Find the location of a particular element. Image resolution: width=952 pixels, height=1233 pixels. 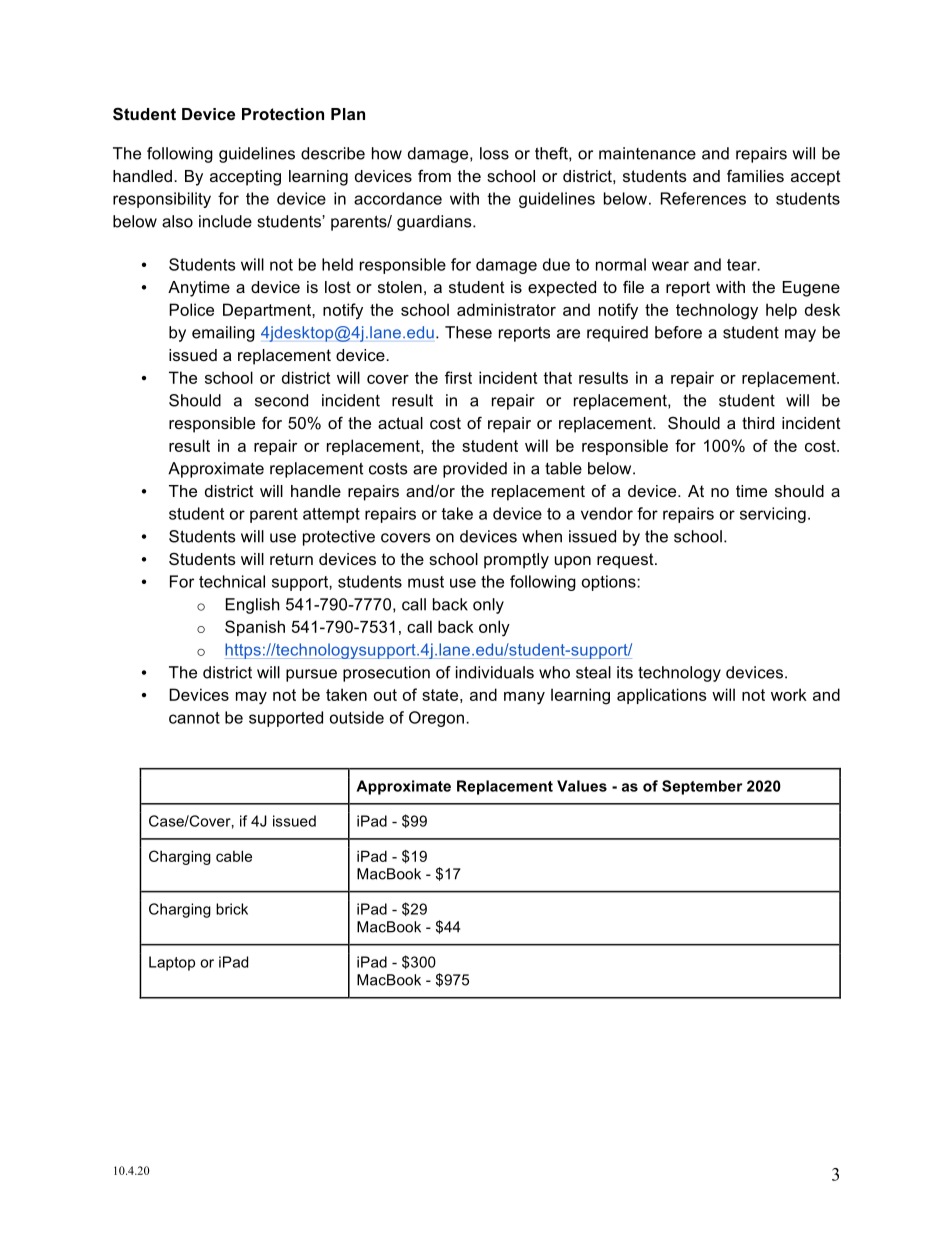

families is located at coordinates (755, 175).
